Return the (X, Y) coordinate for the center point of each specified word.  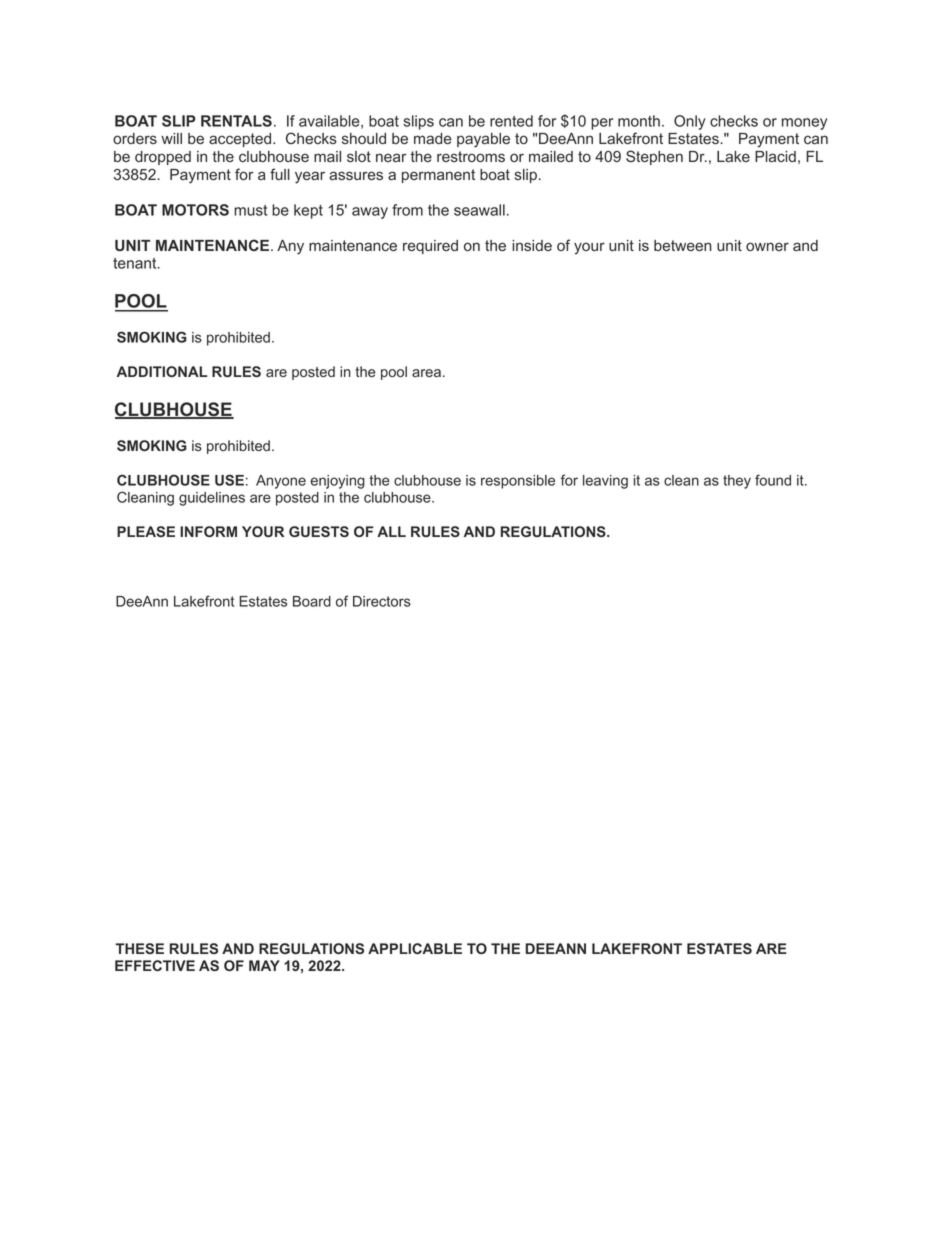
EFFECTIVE (155, 965)
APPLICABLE (415, 948)
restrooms (471, 156)
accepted (241, 140)
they (737, 482)
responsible (518, 482)
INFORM (208, 531)
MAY (264, 965)
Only (690, 122)
